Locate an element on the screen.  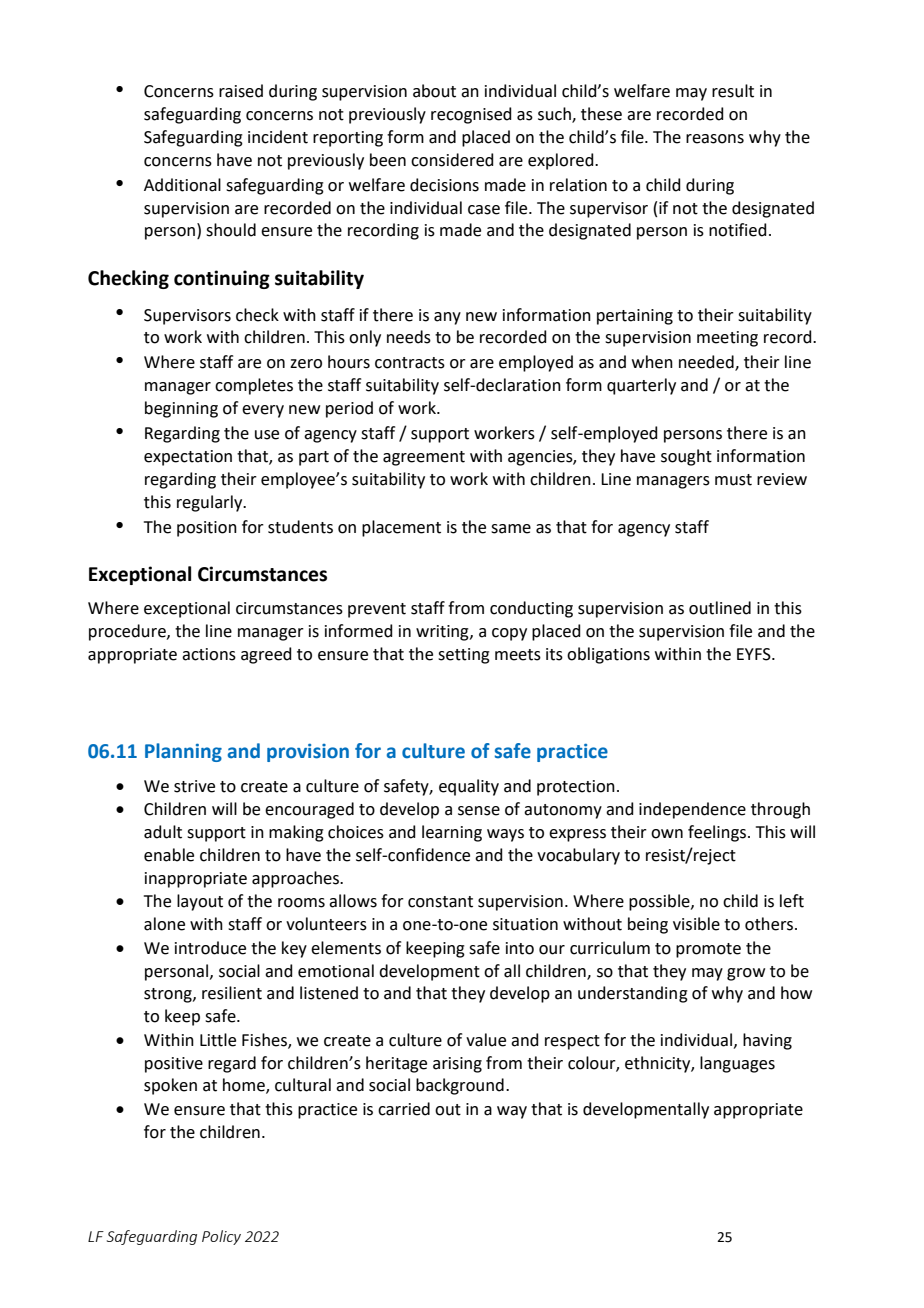
reasons is located at coordinates (715, 139).
